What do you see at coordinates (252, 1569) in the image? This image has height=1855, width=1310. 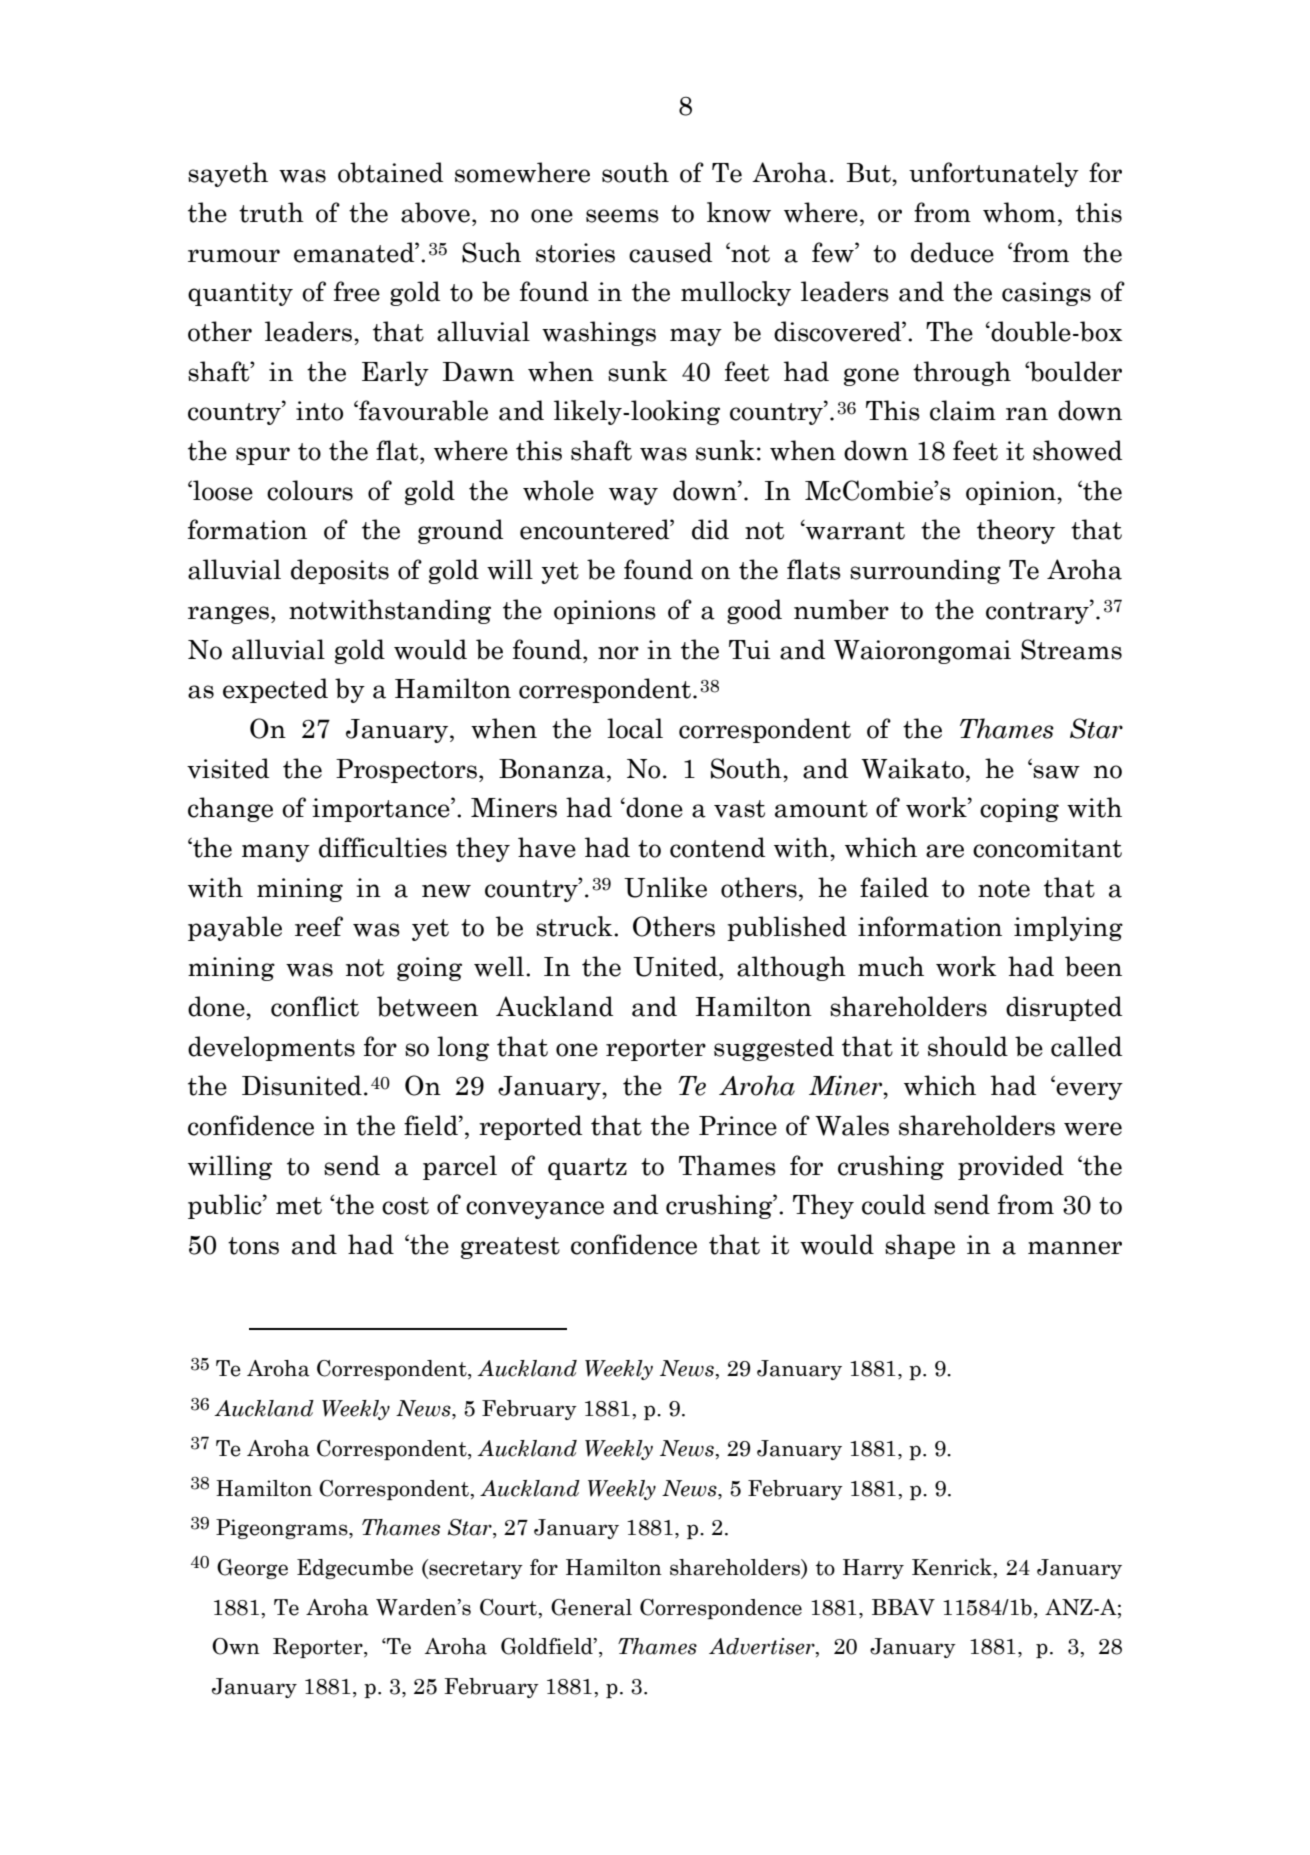 I see `George` at bounding box center [252, 1569].
